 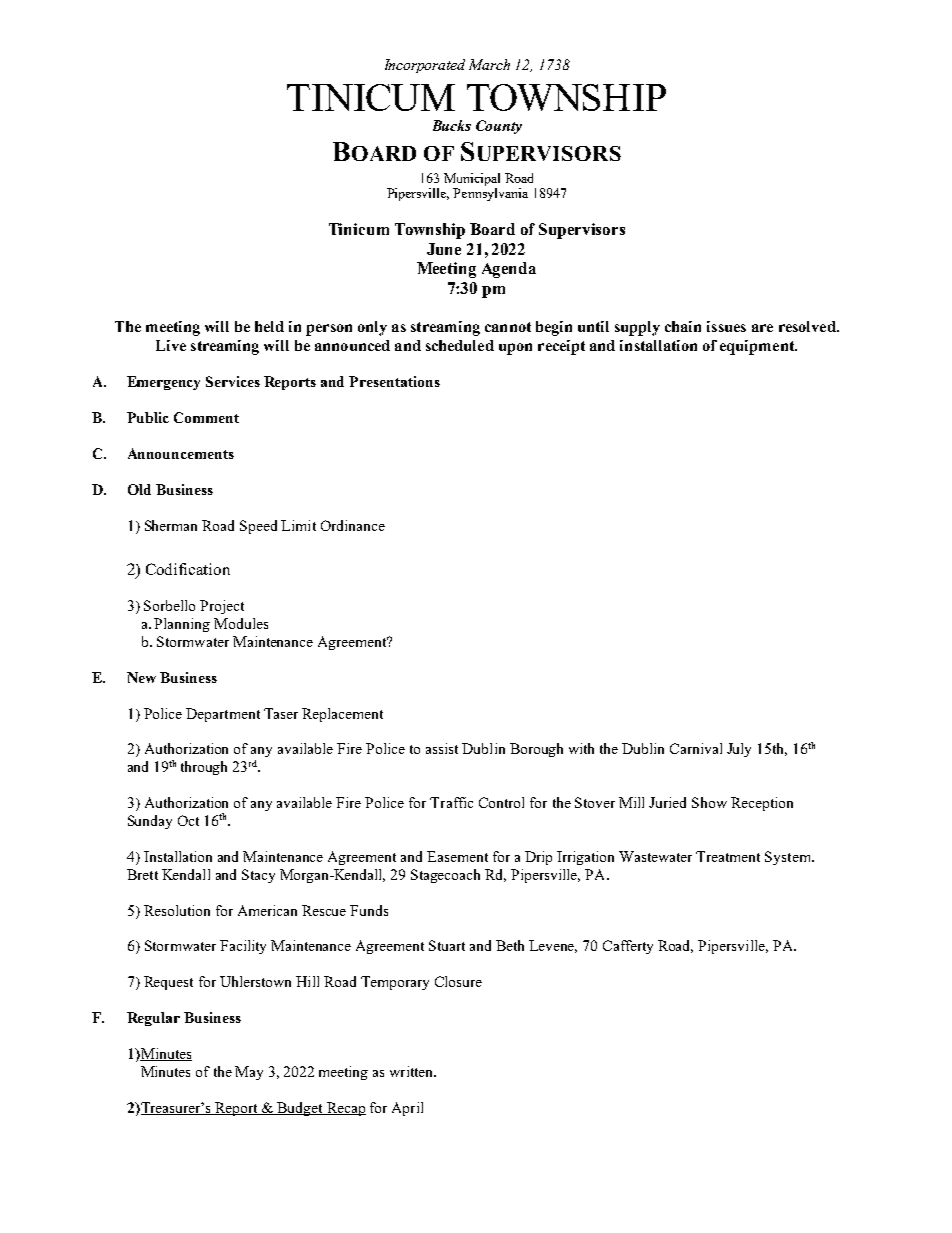 I want to click on written, so click(x=413, y=1071).
